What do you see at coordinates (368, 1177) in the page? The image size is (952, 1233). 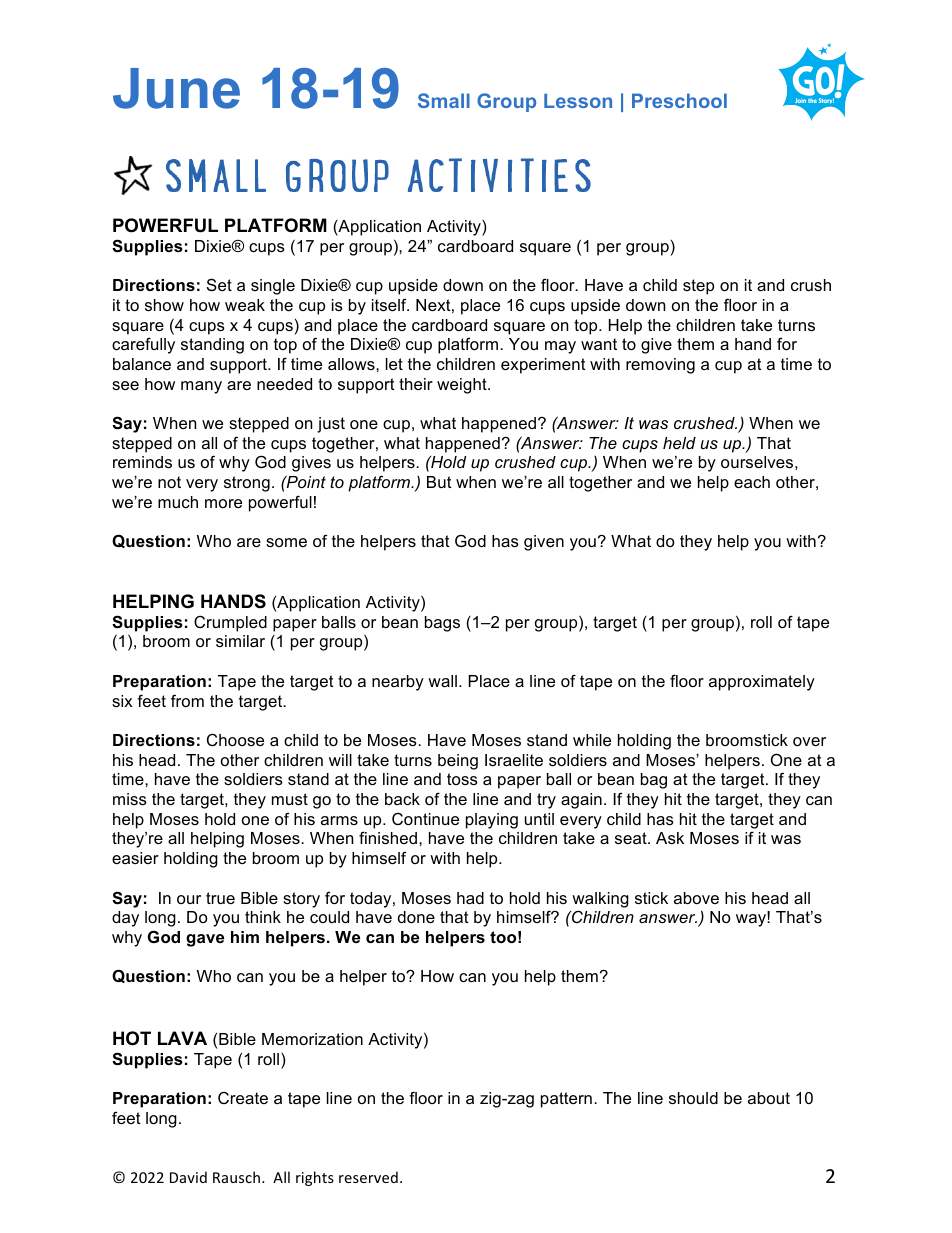 I see `reserved` at bounding box center [368, 1177].
